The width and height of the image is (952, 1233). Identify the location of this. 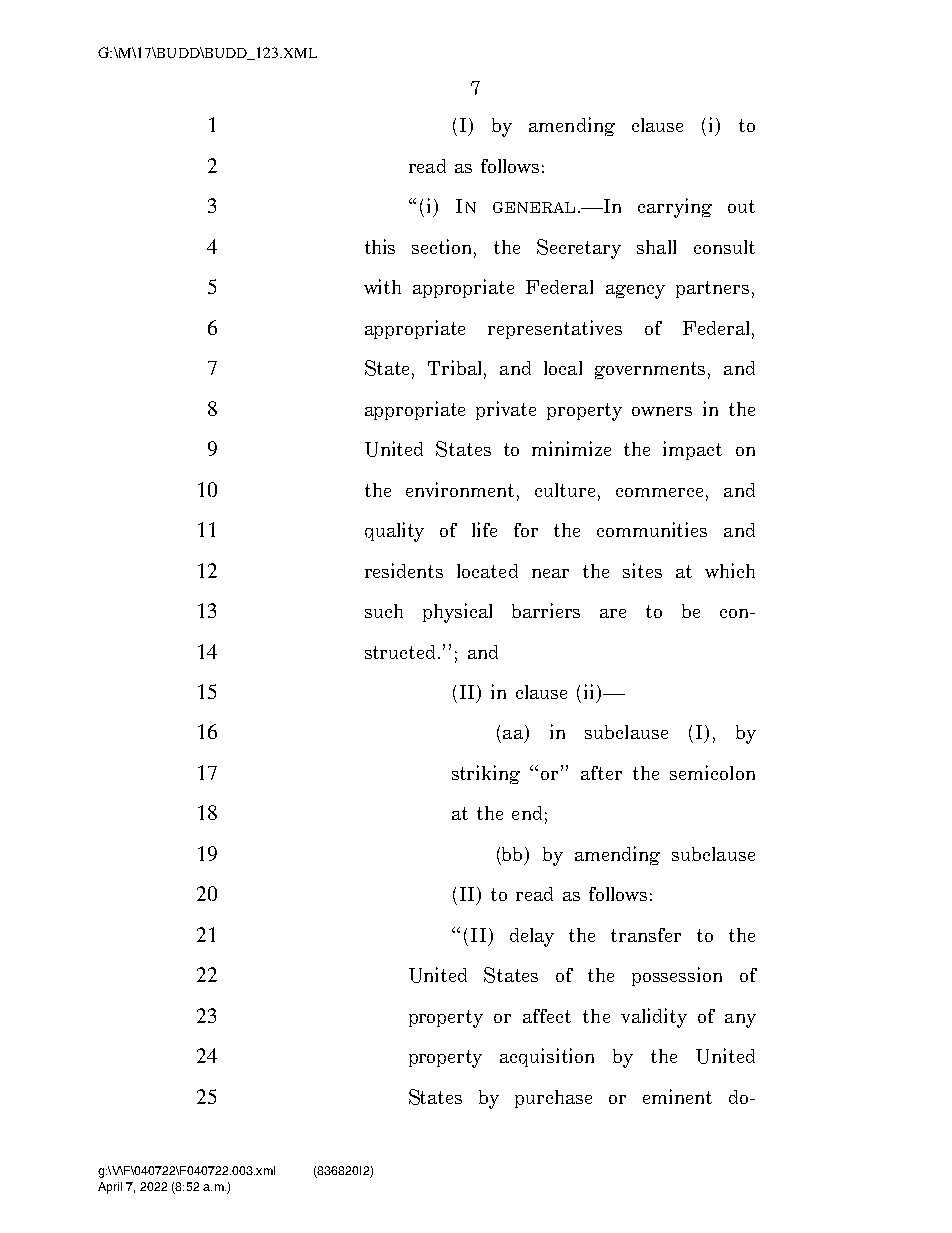
(380, 246).
